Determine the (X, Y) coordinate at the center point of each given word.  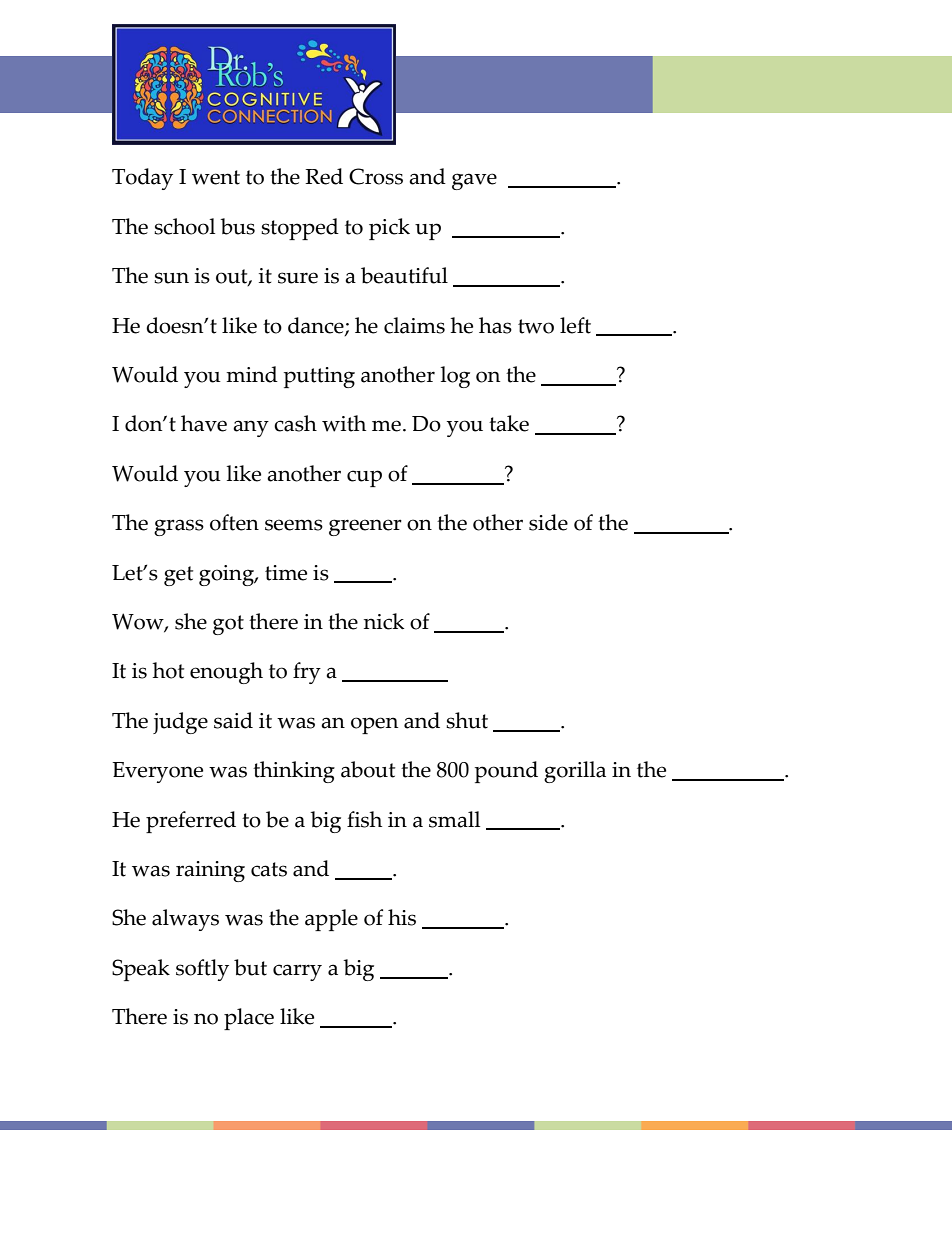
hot (168, 670)
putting (319, 377)
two (536, 326)
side (548, 522)
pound (506, 772)
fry (307, 673)
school (184, 226)
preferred (191, 822)
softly (202, 970)
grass (179, 527)
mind (252, 374)
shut (467, 720)
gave (474, 181)
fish (364, 819)
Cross (376, 176)
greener (365, 527)
